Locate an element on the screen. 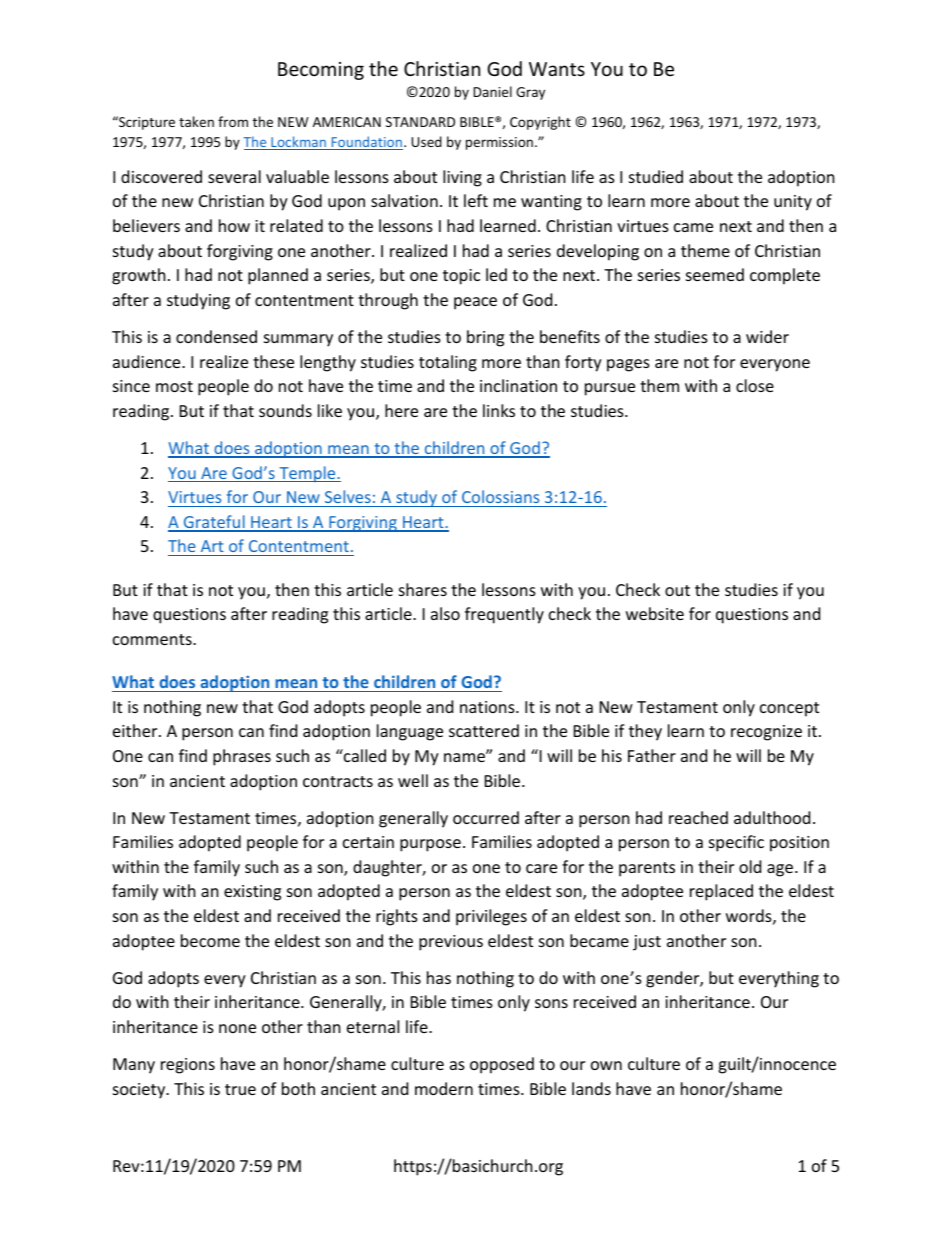 The width and height of the screenshot is (952, 1233). website is located at coordinates (655, 613).
